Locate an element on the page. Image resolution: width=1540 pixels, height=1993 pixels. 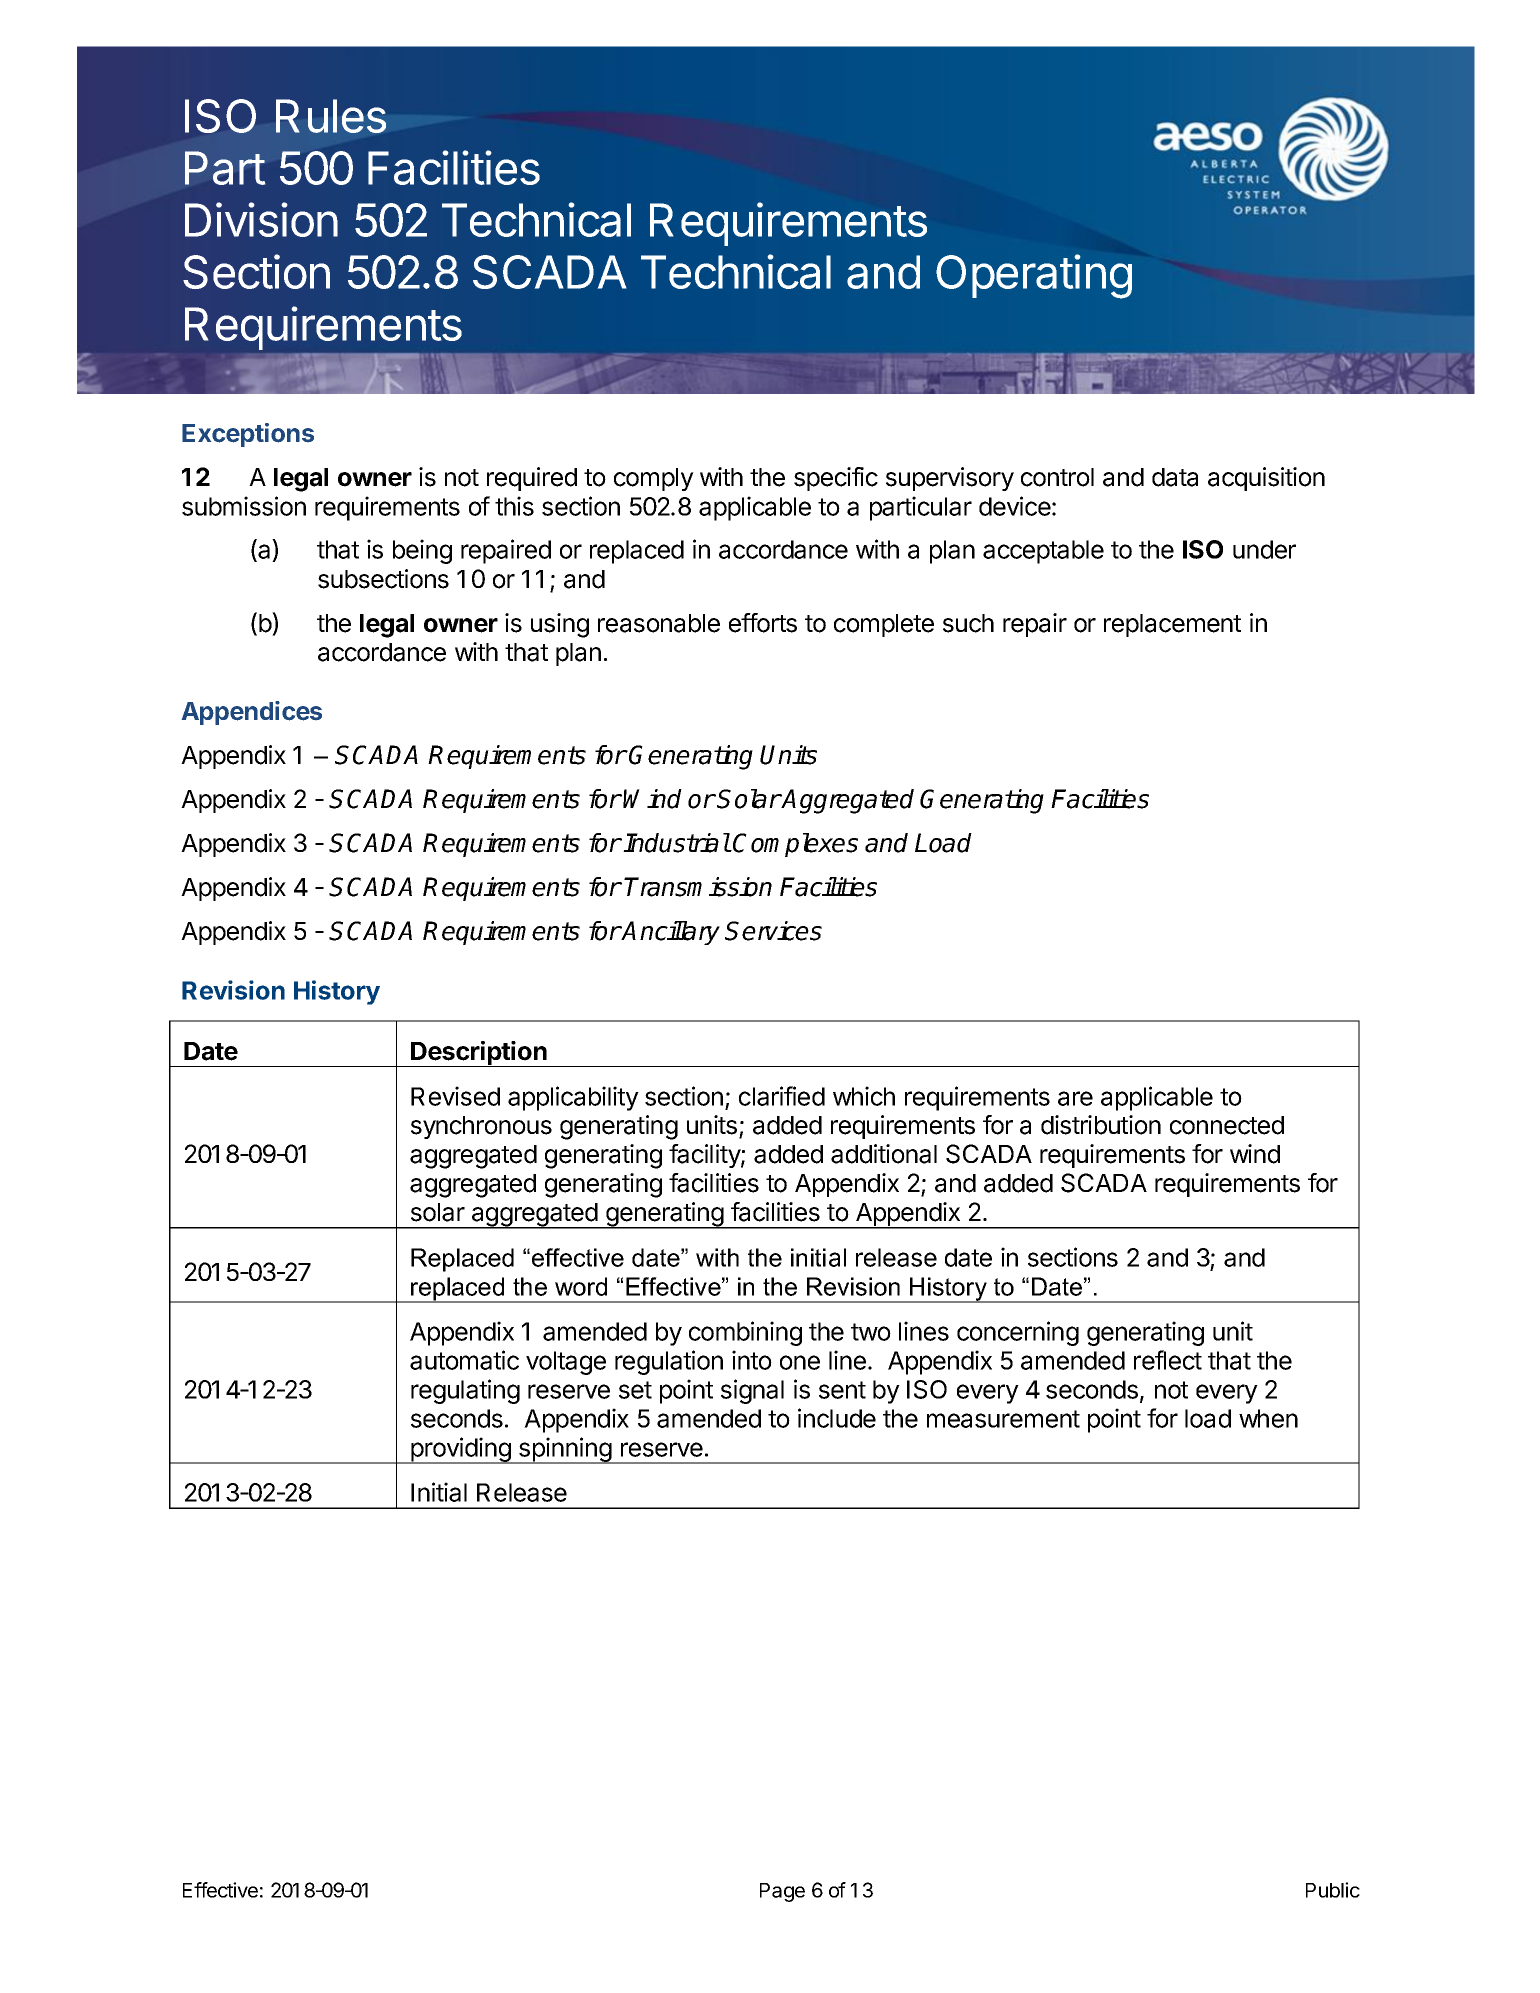
Public is located at coordinates (1333, 1890).
